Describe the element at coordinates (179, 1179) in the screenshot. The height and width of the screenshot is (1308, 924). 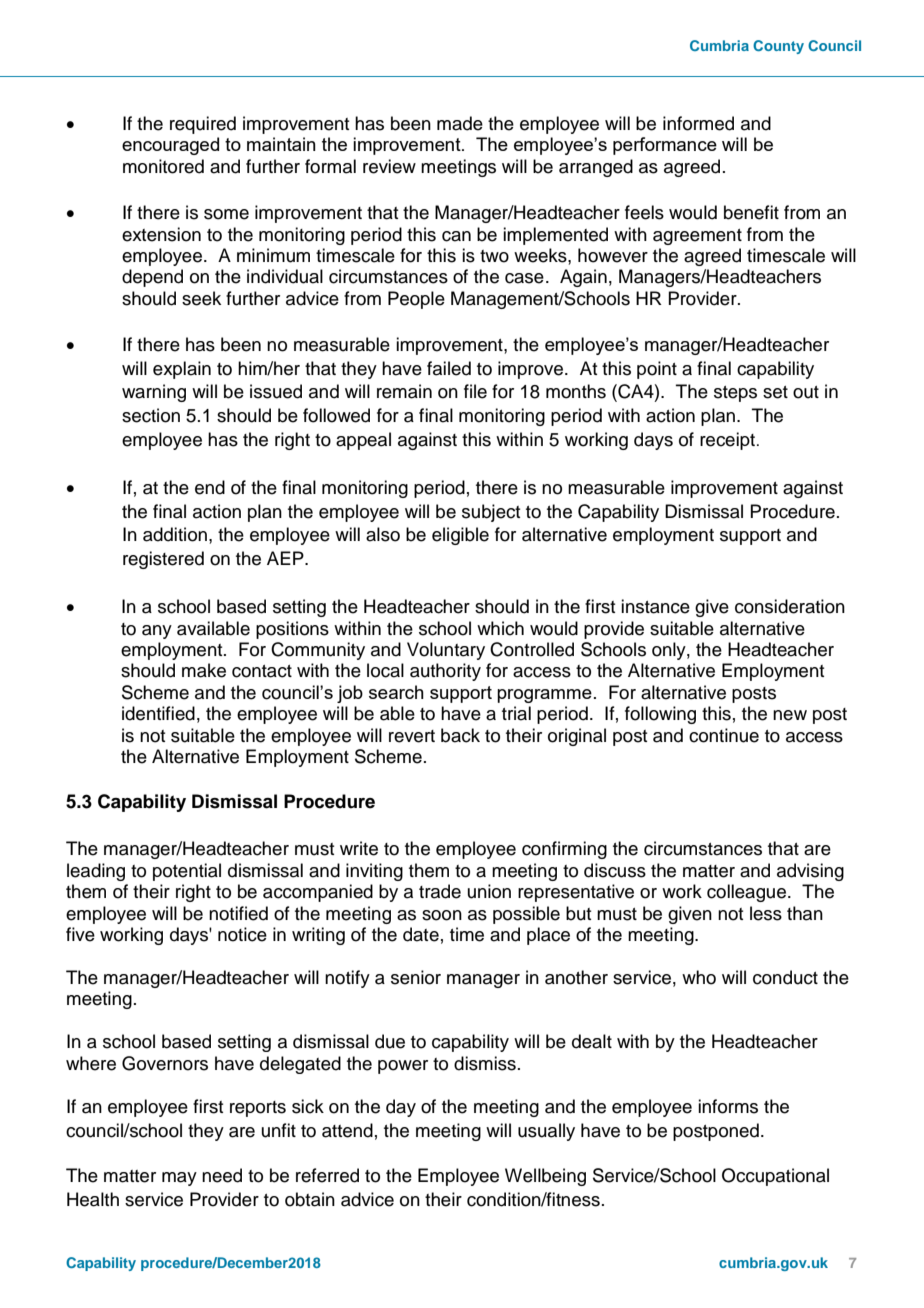
I see `may` at that location.
